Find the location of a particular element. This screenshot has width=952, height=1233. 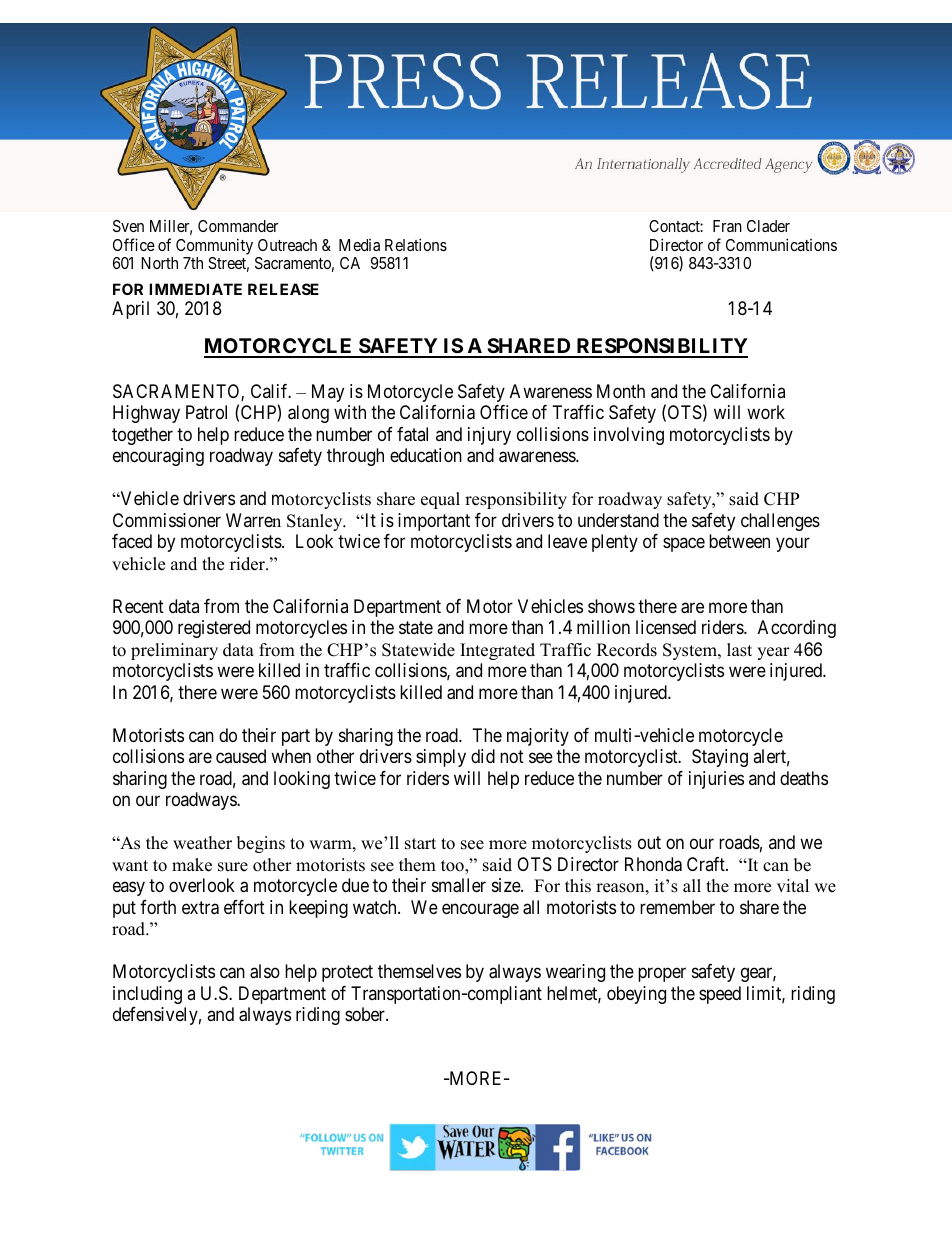

Fran is located at coordinates (727, 226).
